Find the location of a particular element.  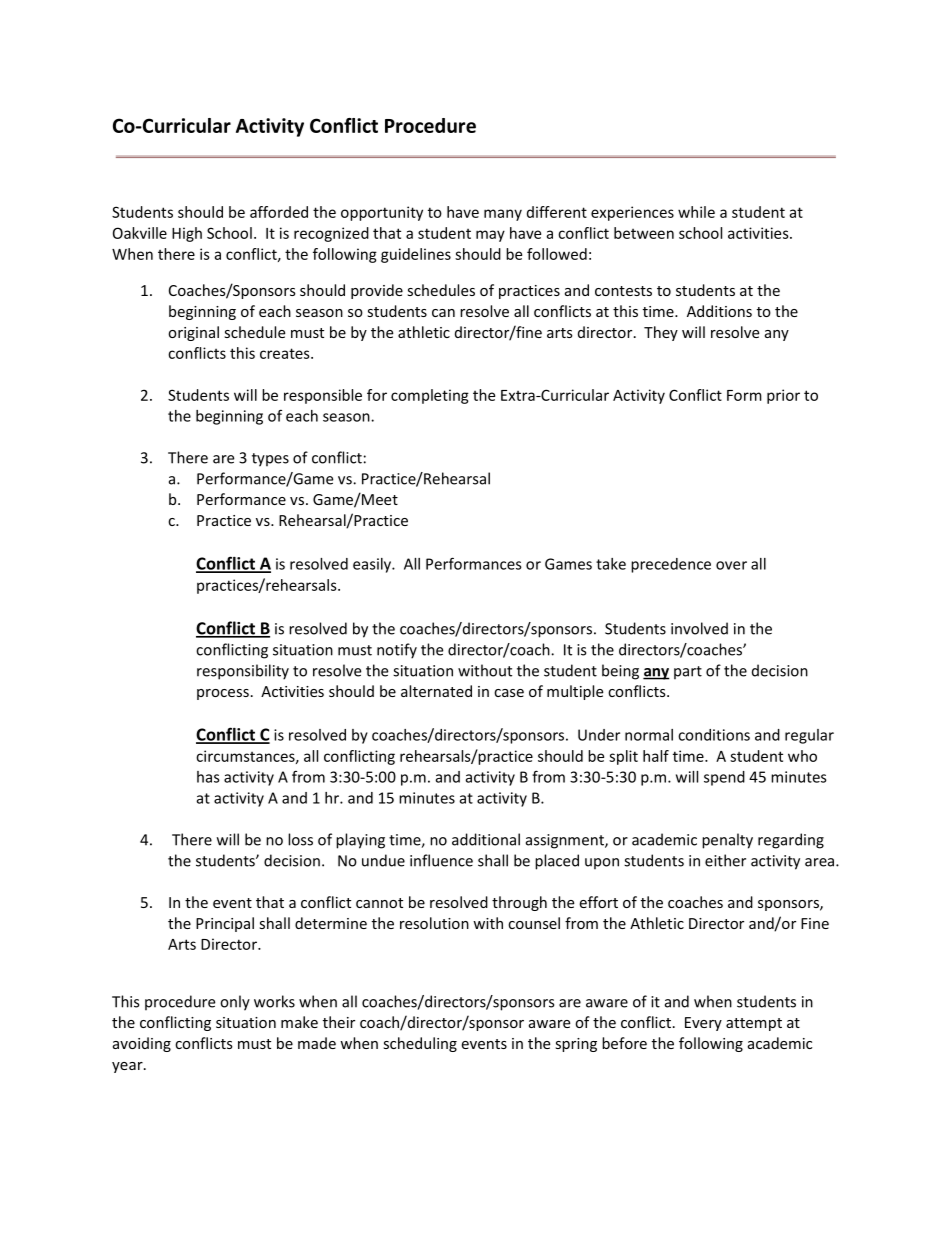

only is located at coordinates (235, 1003).
